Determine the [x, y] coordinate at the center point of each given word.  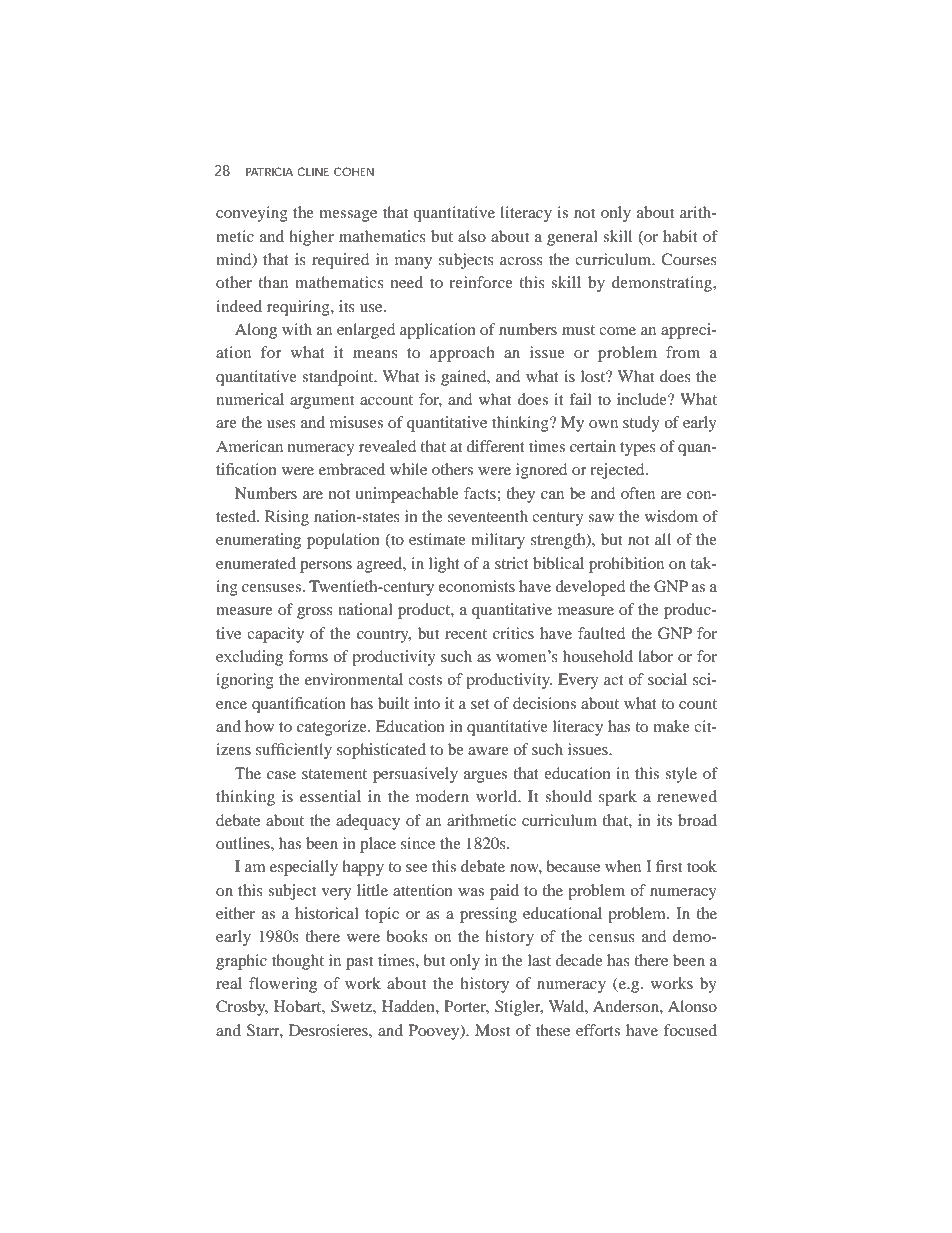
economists [476, 586]
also [472, 236]
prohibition [626, 565]
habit [680, 236]
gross [315, 613]
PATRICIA [269, 171]
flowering [283, 985]
